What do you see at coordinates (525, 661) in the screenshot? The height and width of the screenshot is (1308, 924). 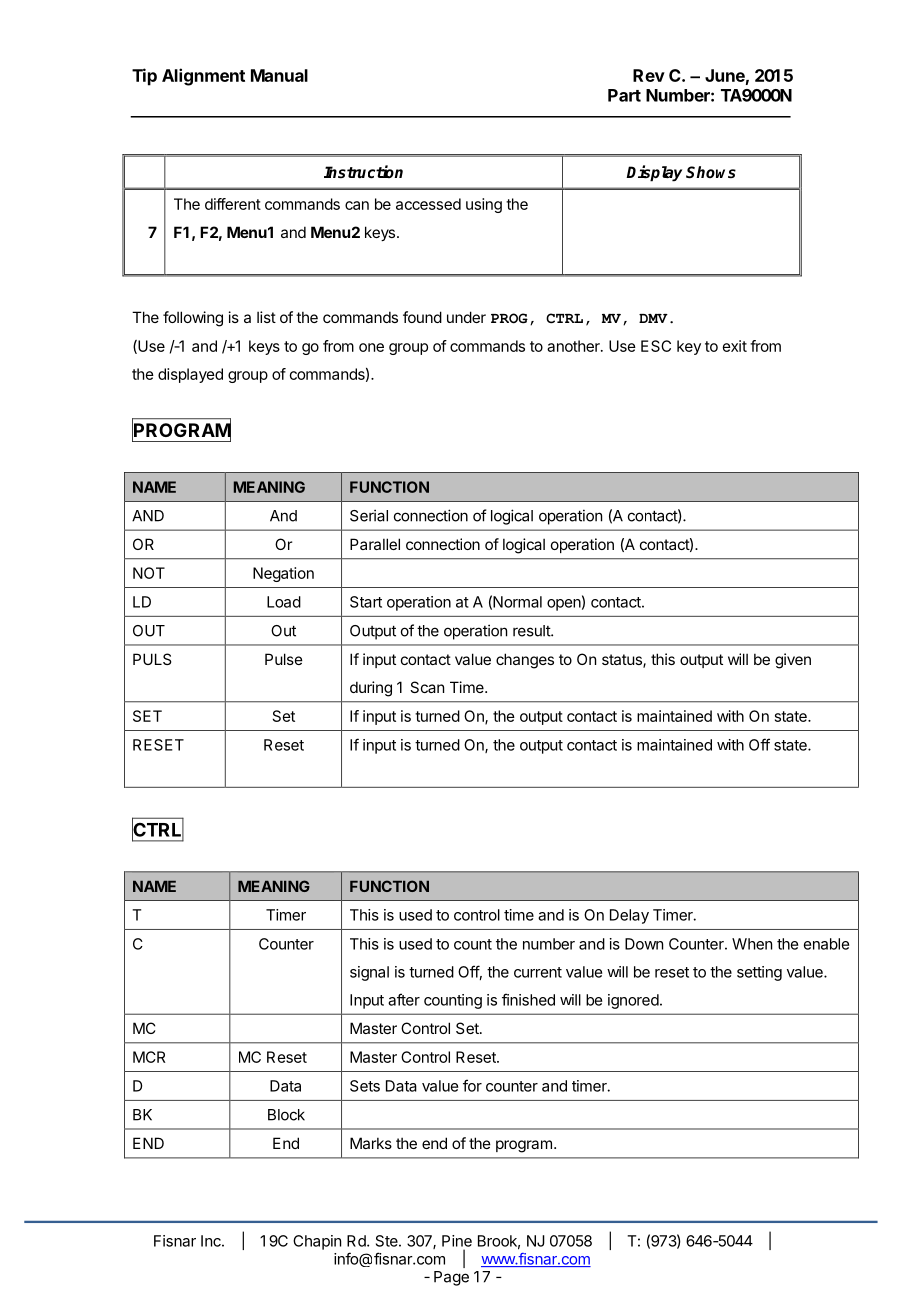 I see `changes` at bounding box center [525, 661].
